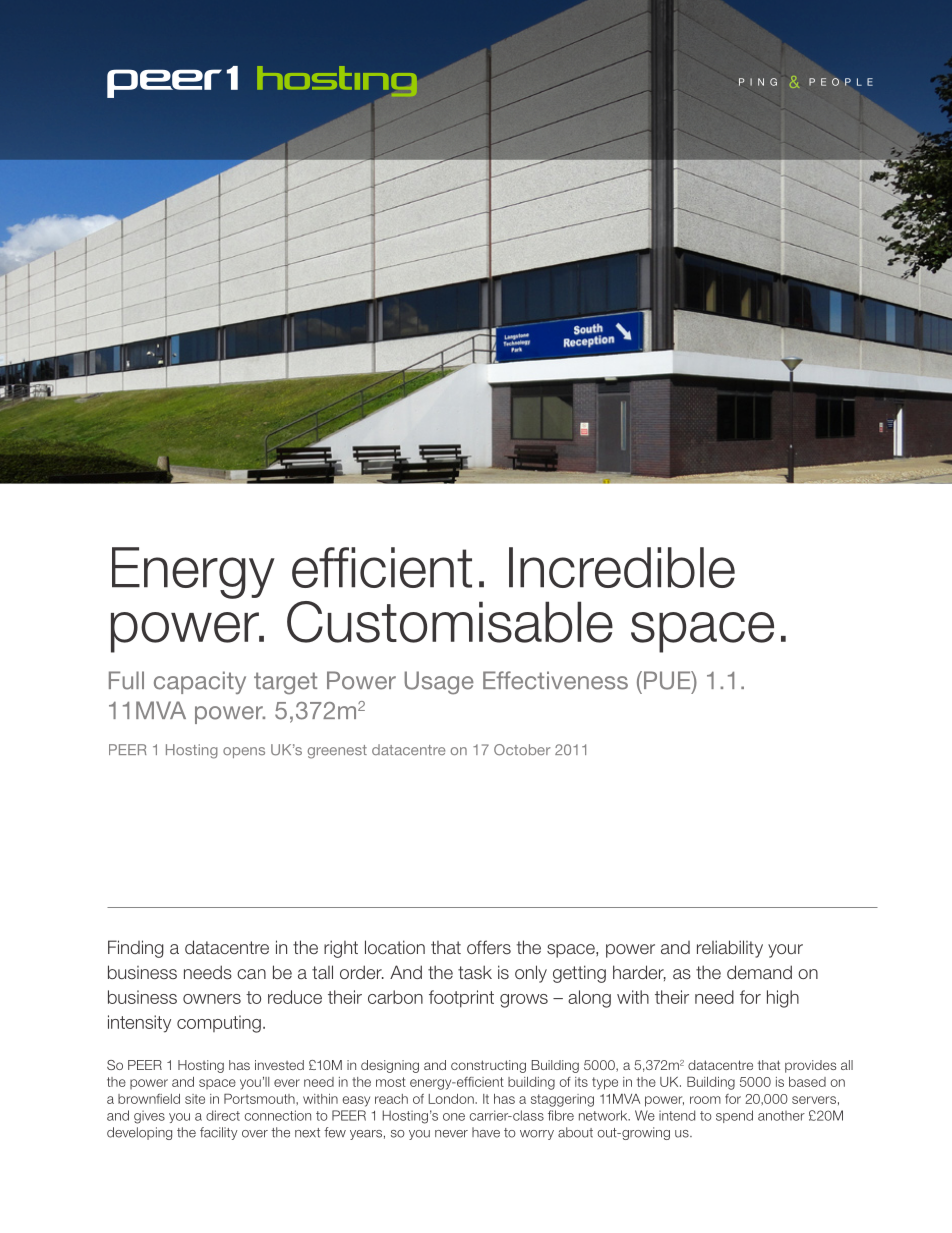  Describe the element at coordinates (450, 622) in the screenshot. I see `Customisable` at that location.
